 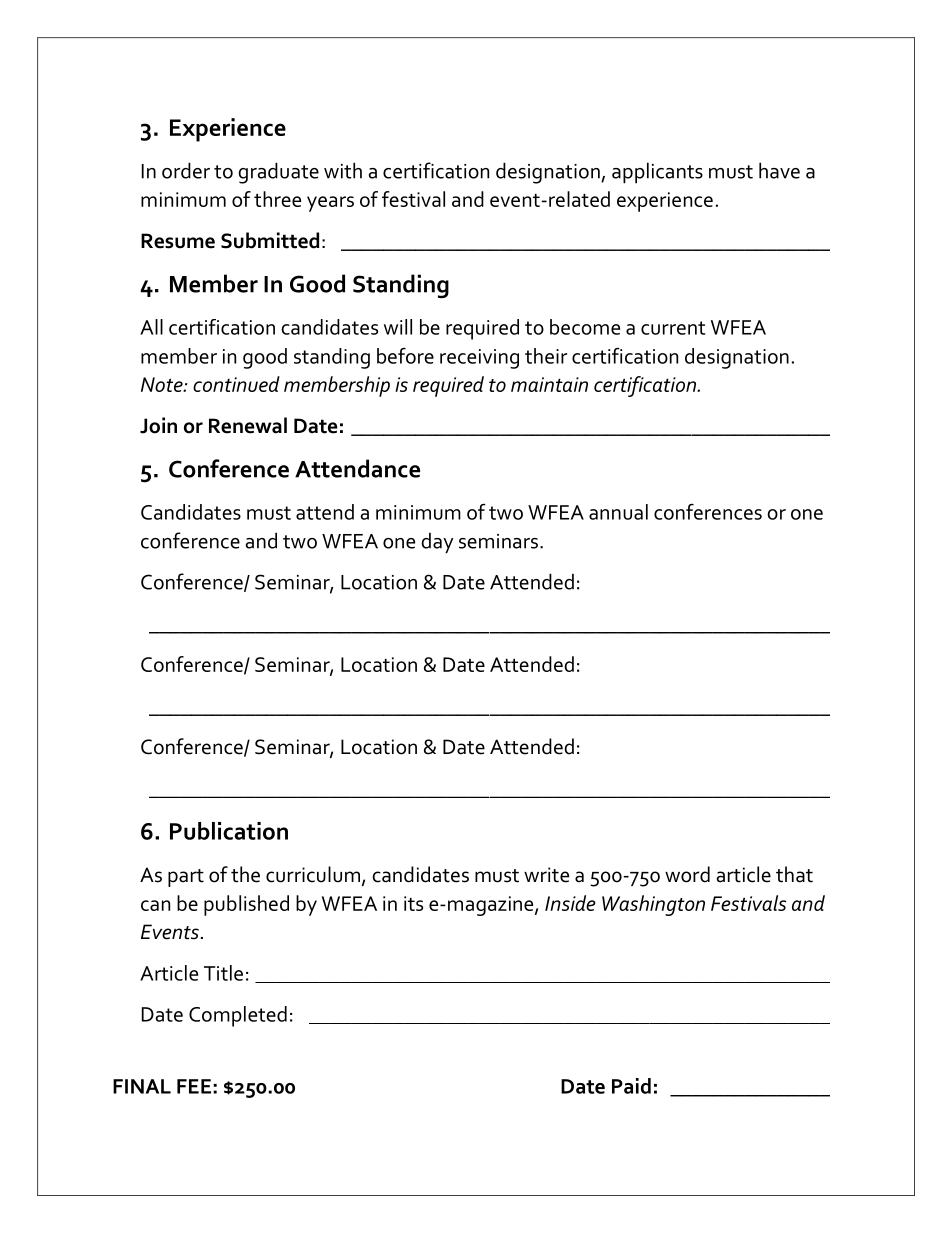 I want to click on word, so click(x=687, y=874).
